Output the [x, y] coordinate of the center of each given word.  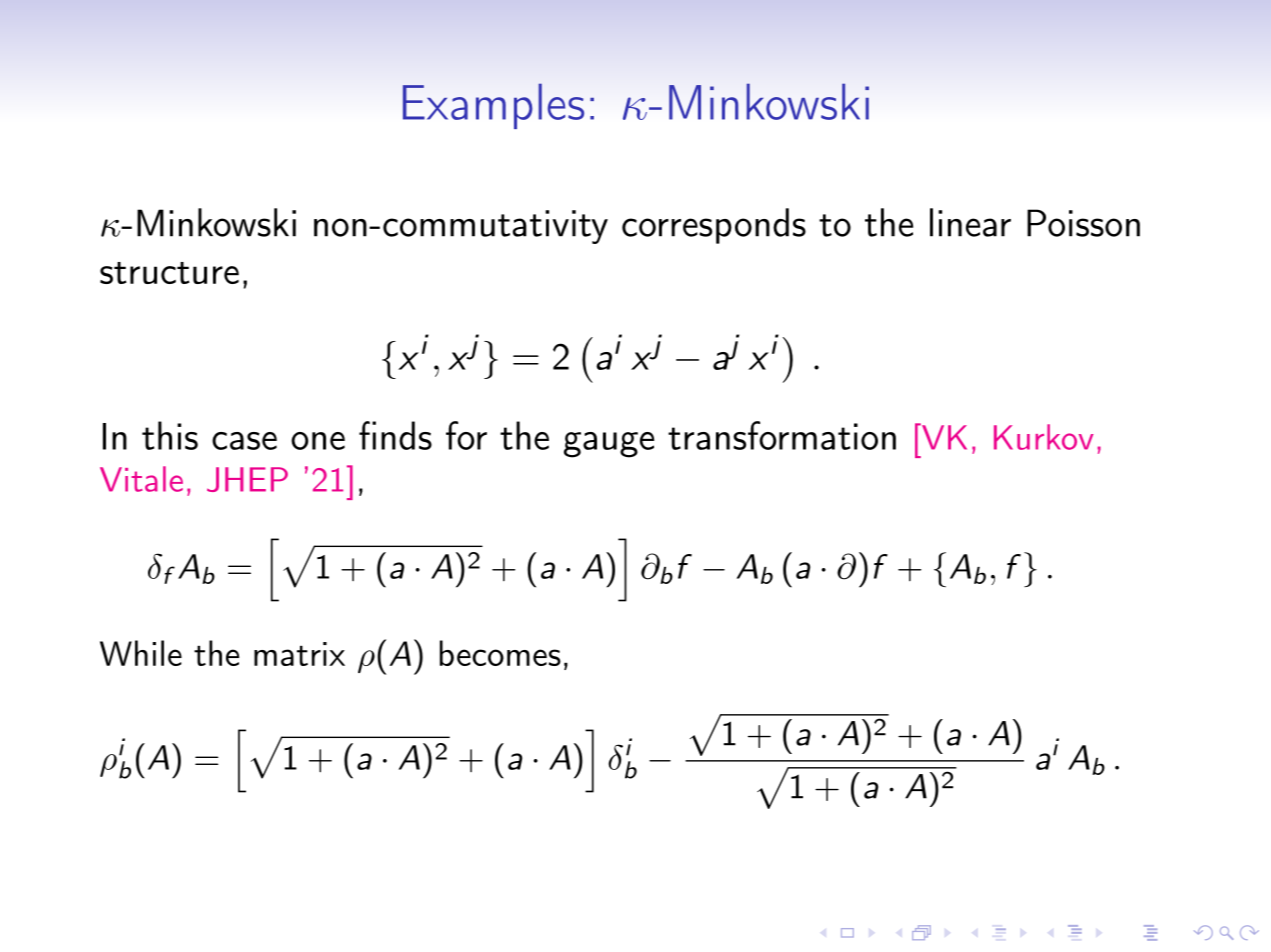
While [141, 653]
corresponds [714, 226]
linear [970, 222]
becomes [500, 653]
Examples [493, 106]
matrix [299, 654]
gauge [609, 445]
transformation [782, 435]
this [170, 435]
